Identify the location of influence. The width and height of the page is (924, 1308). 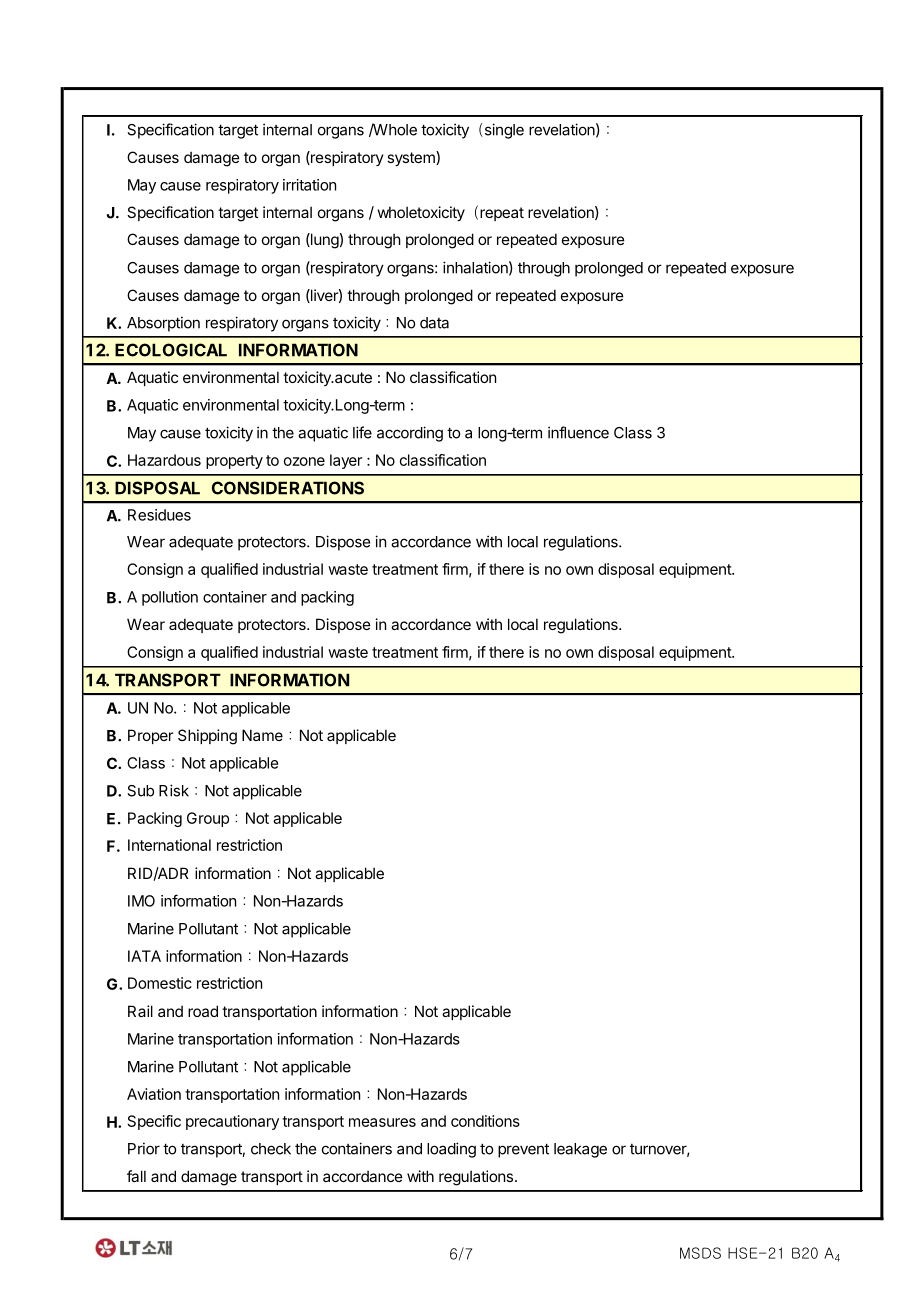
(578, 432).
